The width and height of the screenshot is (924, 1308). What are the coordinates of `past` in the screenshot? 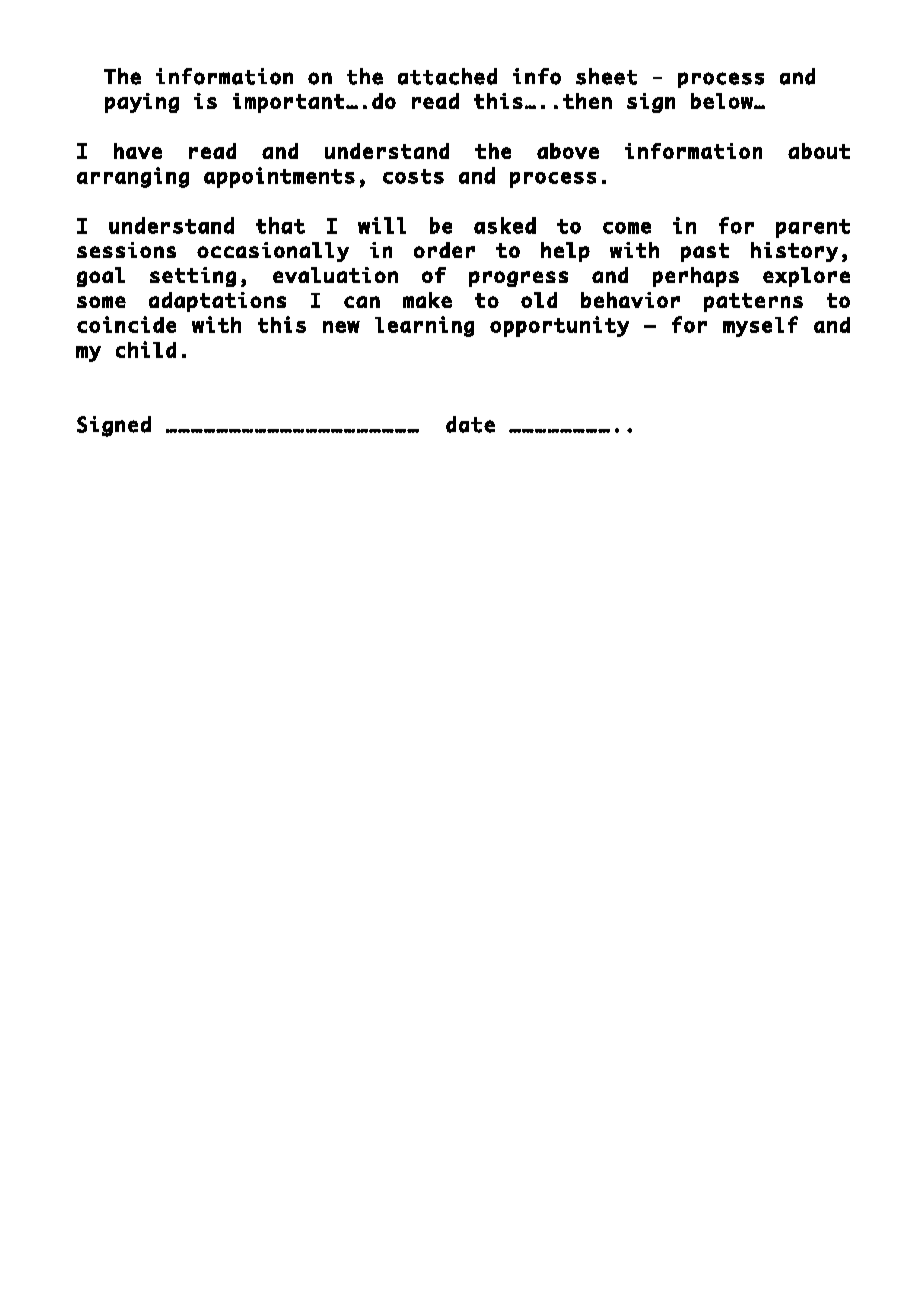 It's located at (705, 252).
